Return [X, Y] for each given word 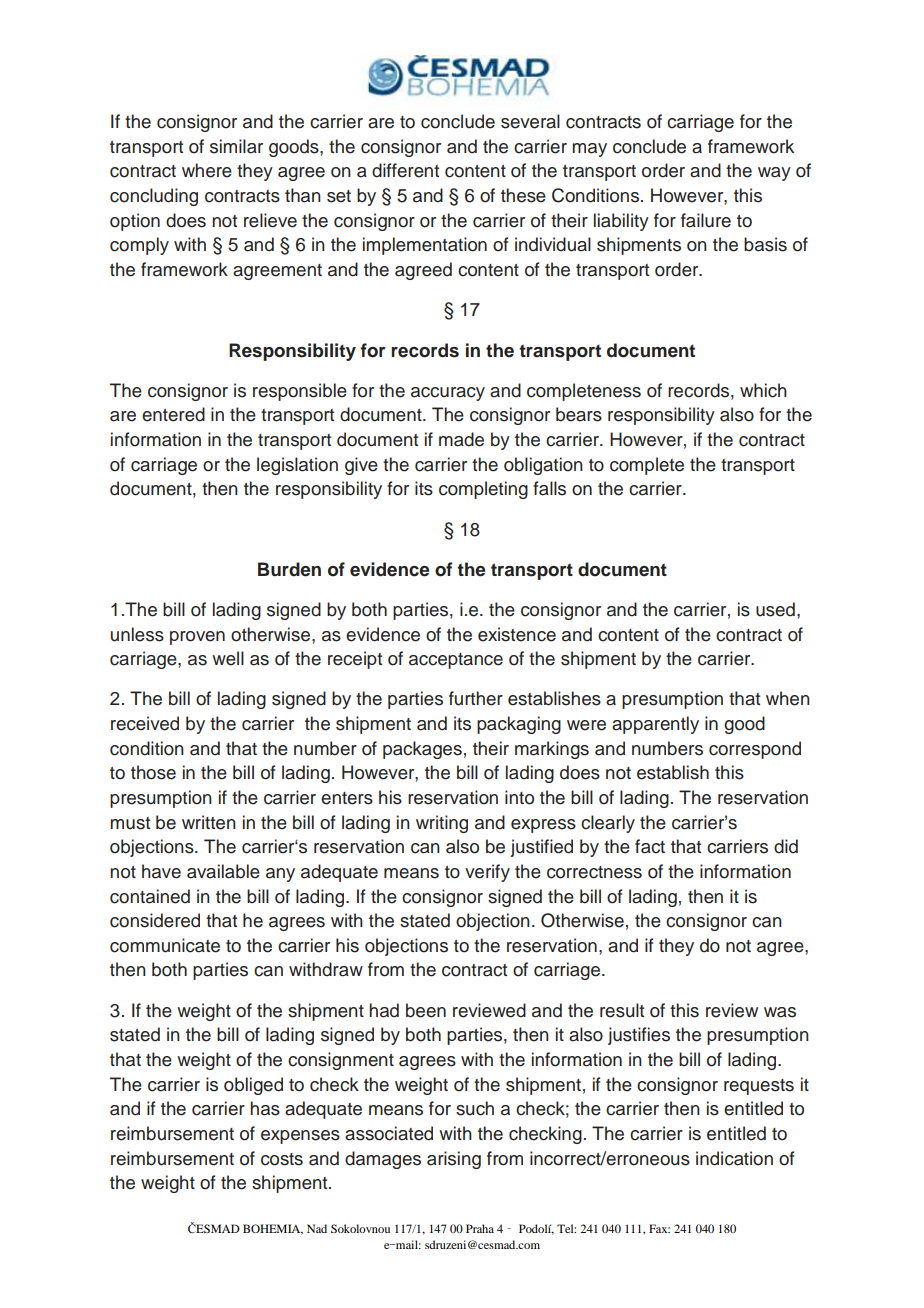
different [405, 170]
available [223, 871]
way [774, 174]
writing [442, 824]
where [207, 170]
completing [483, 490]
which [763, 390]
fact [650, 846]
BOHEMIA [273, 1229]
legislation [297, 466]
